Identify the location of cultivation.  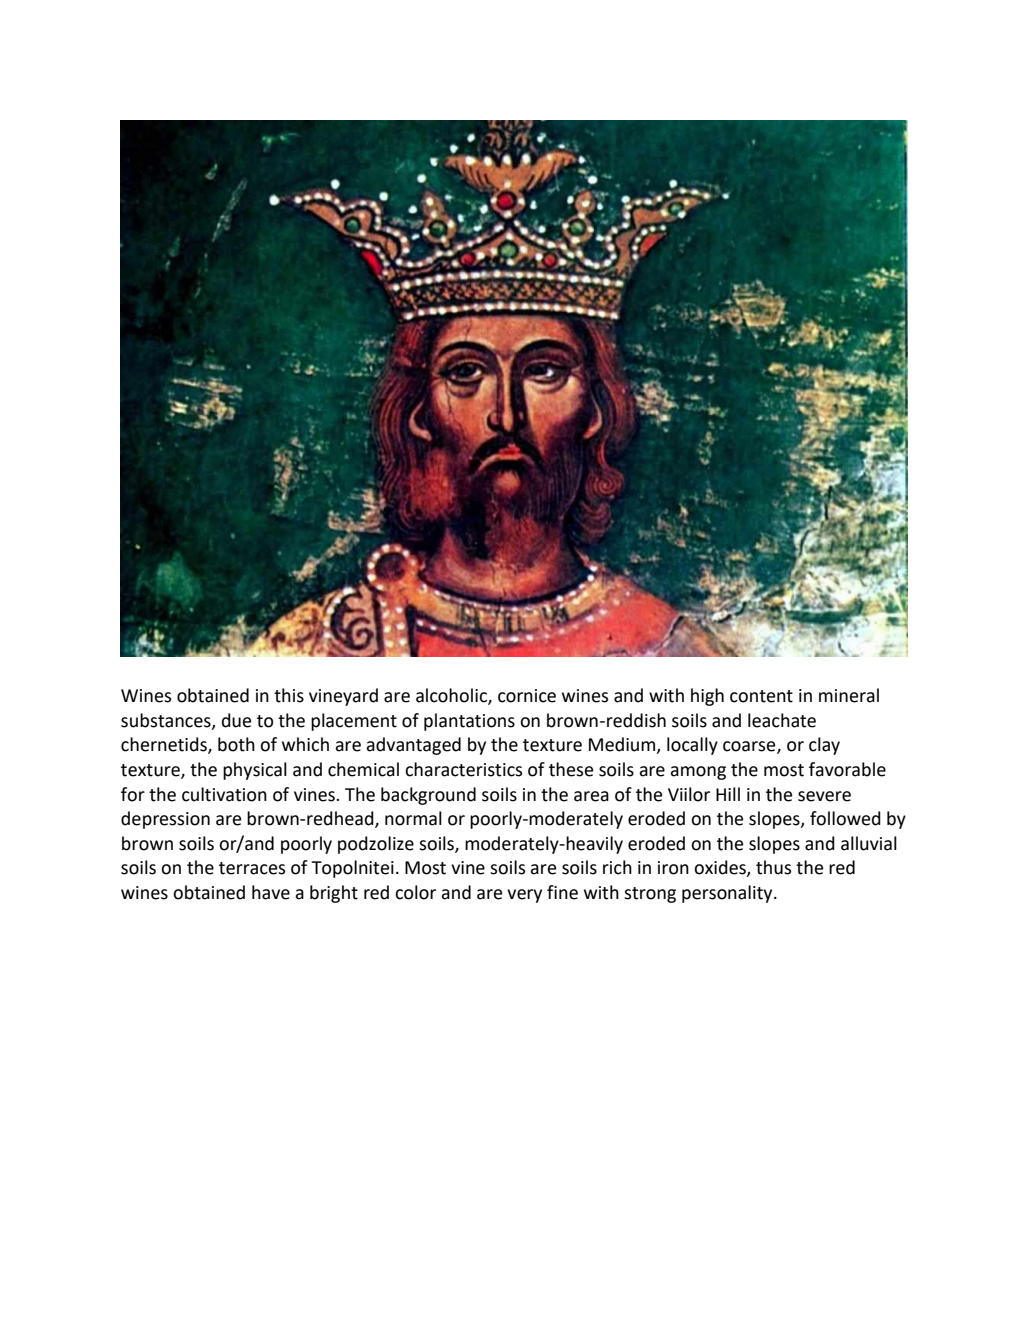
(224, 794).
